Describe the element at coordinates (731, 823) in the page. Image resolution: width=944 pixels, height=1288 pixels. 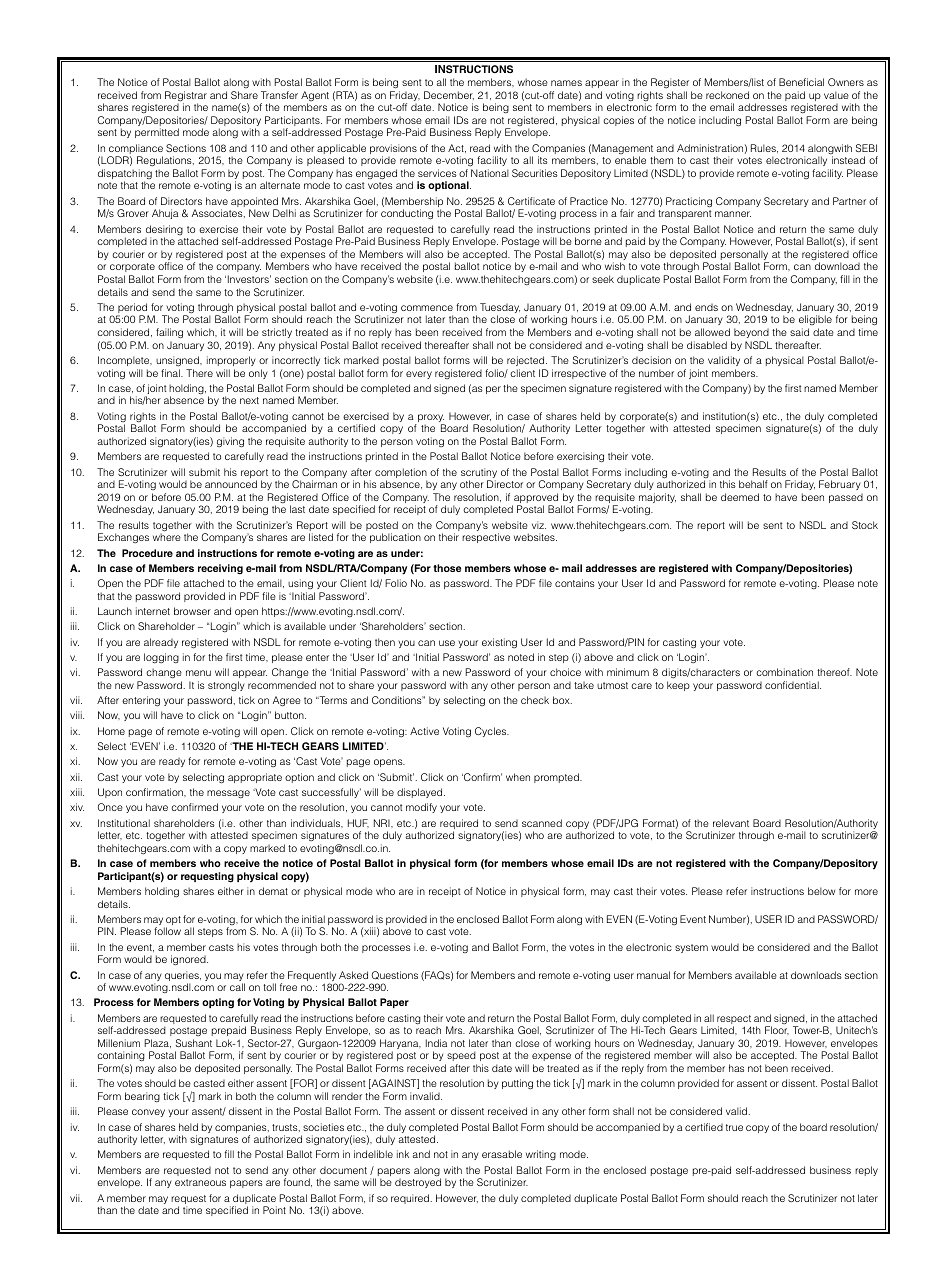
I see `relevant` at that location.
